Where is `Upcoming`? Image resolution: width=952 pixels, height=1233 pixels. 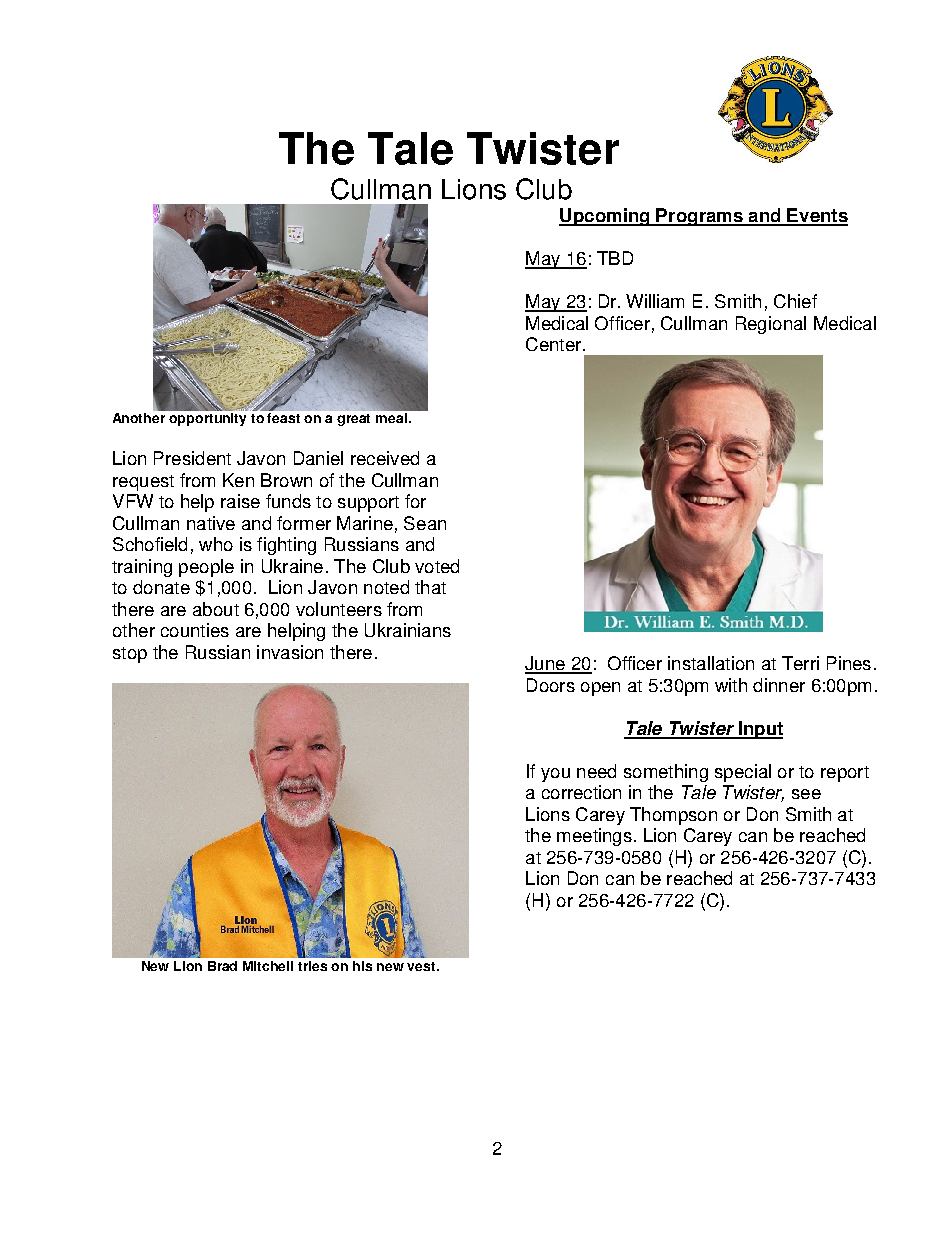
Upcoming is located at coordinates (605, 217).
